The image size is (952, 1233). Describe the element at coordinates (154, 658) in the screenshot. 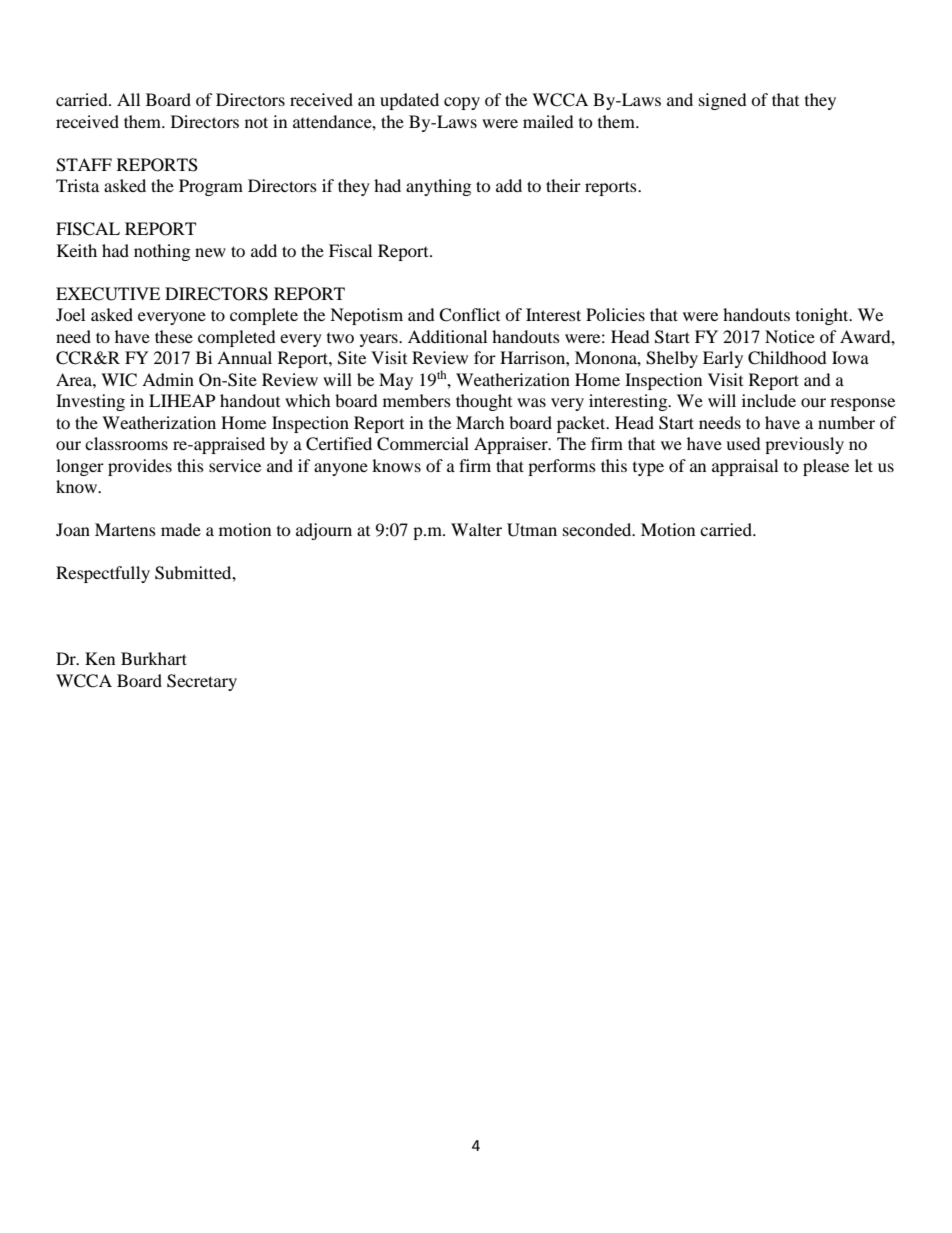

I see `Burkhart` at that location.
